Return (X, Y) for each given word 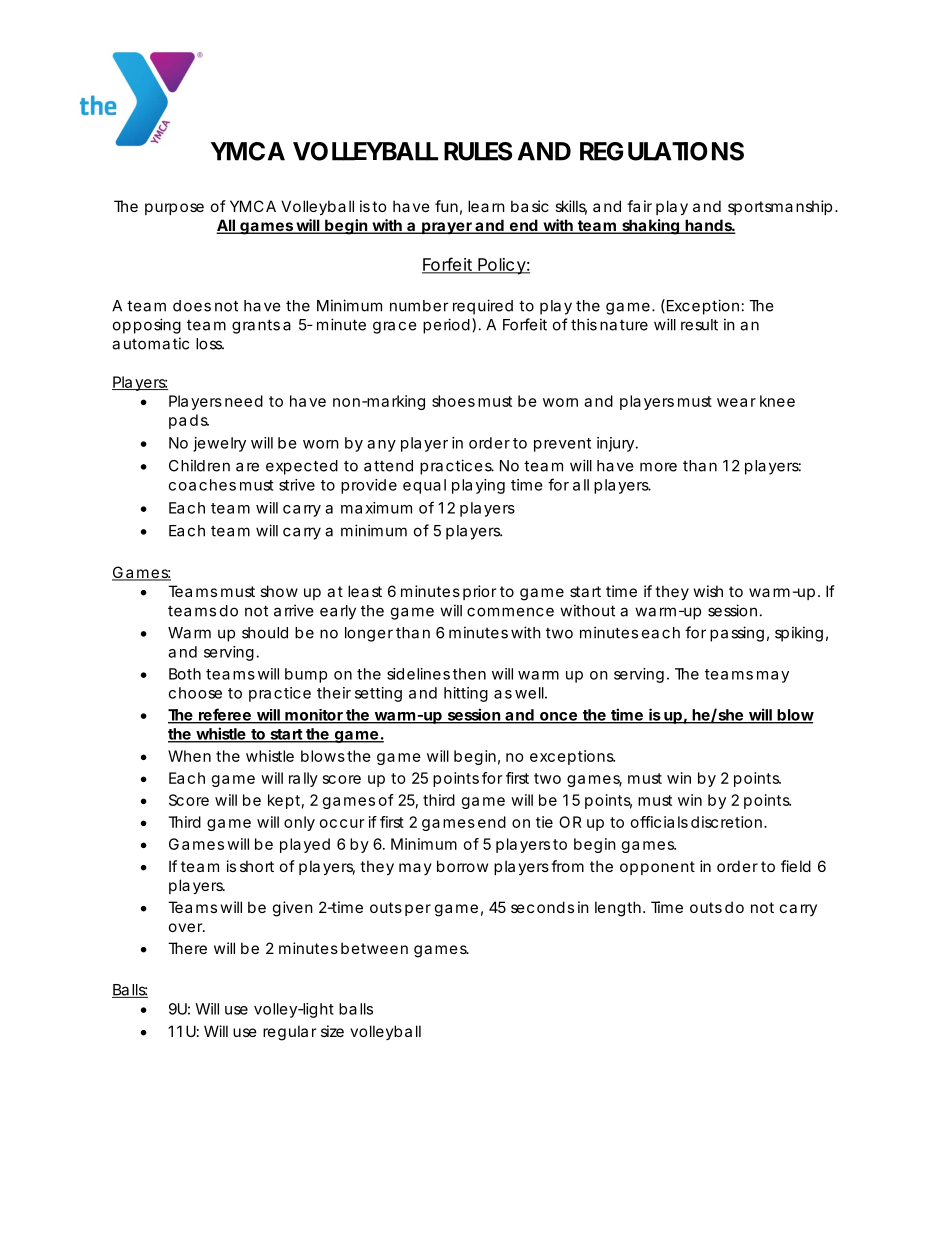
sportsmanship (780, 207)
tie (544, 822)
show (279, 591)
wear (736, 402)
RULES (478, 151)
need (244, 401)
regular (289, 1033)
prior (479, 592)
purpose (174, 209)
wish (708, 591)
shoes (453, 401)
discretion (728, 822)
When (189, 756)
